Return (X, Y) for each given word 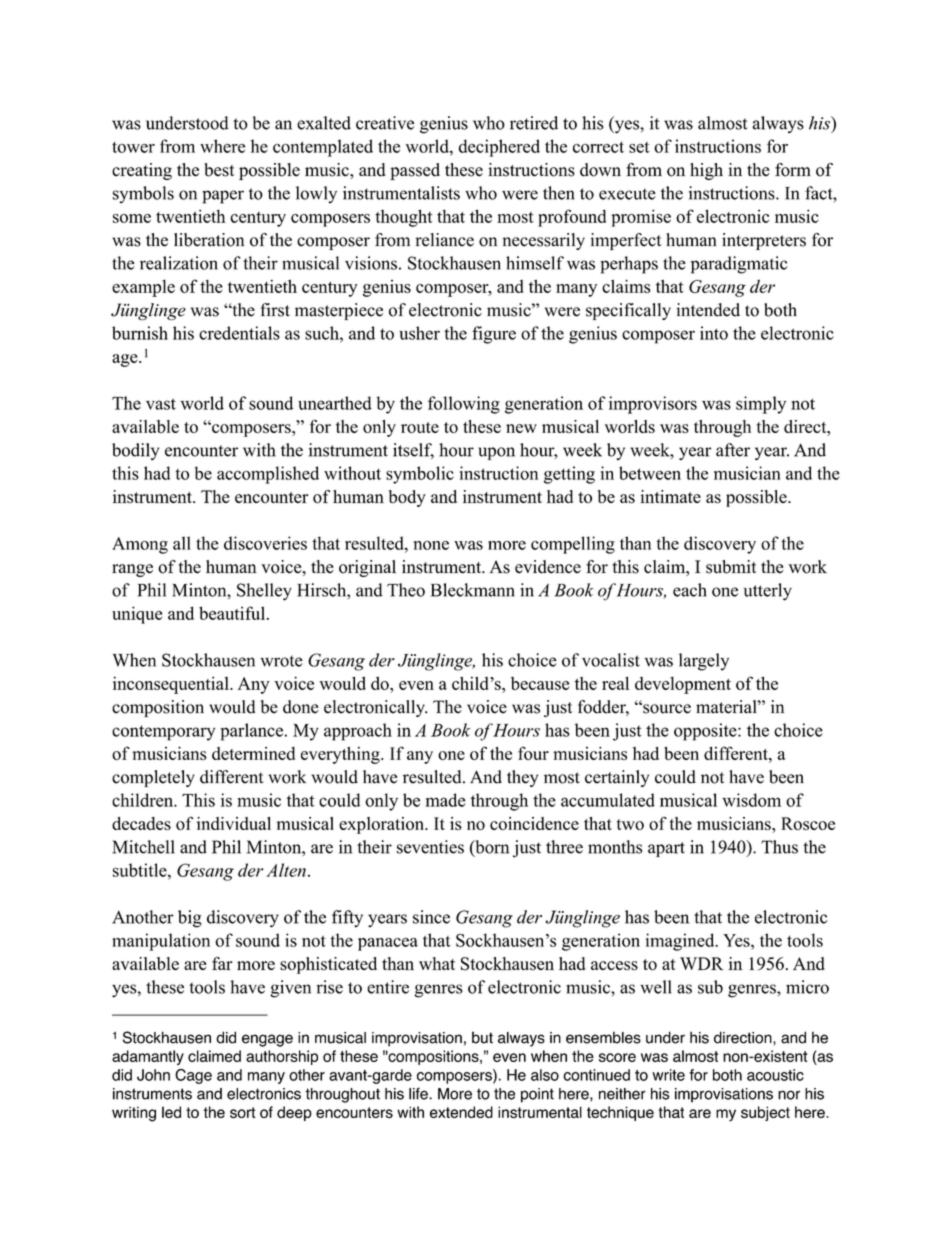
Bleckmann (473, 590)
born (491, 848)
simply (761, 405)
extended (461, 1112)
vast (161, 404)
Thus (779, 847)
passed (415, 171)
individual (234, 823)
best (219, 170)
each (690, 590)
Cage (193, 1076)
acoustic (775, 1075)
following (464, 405)
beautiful (233, 613)
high (706, 171)
